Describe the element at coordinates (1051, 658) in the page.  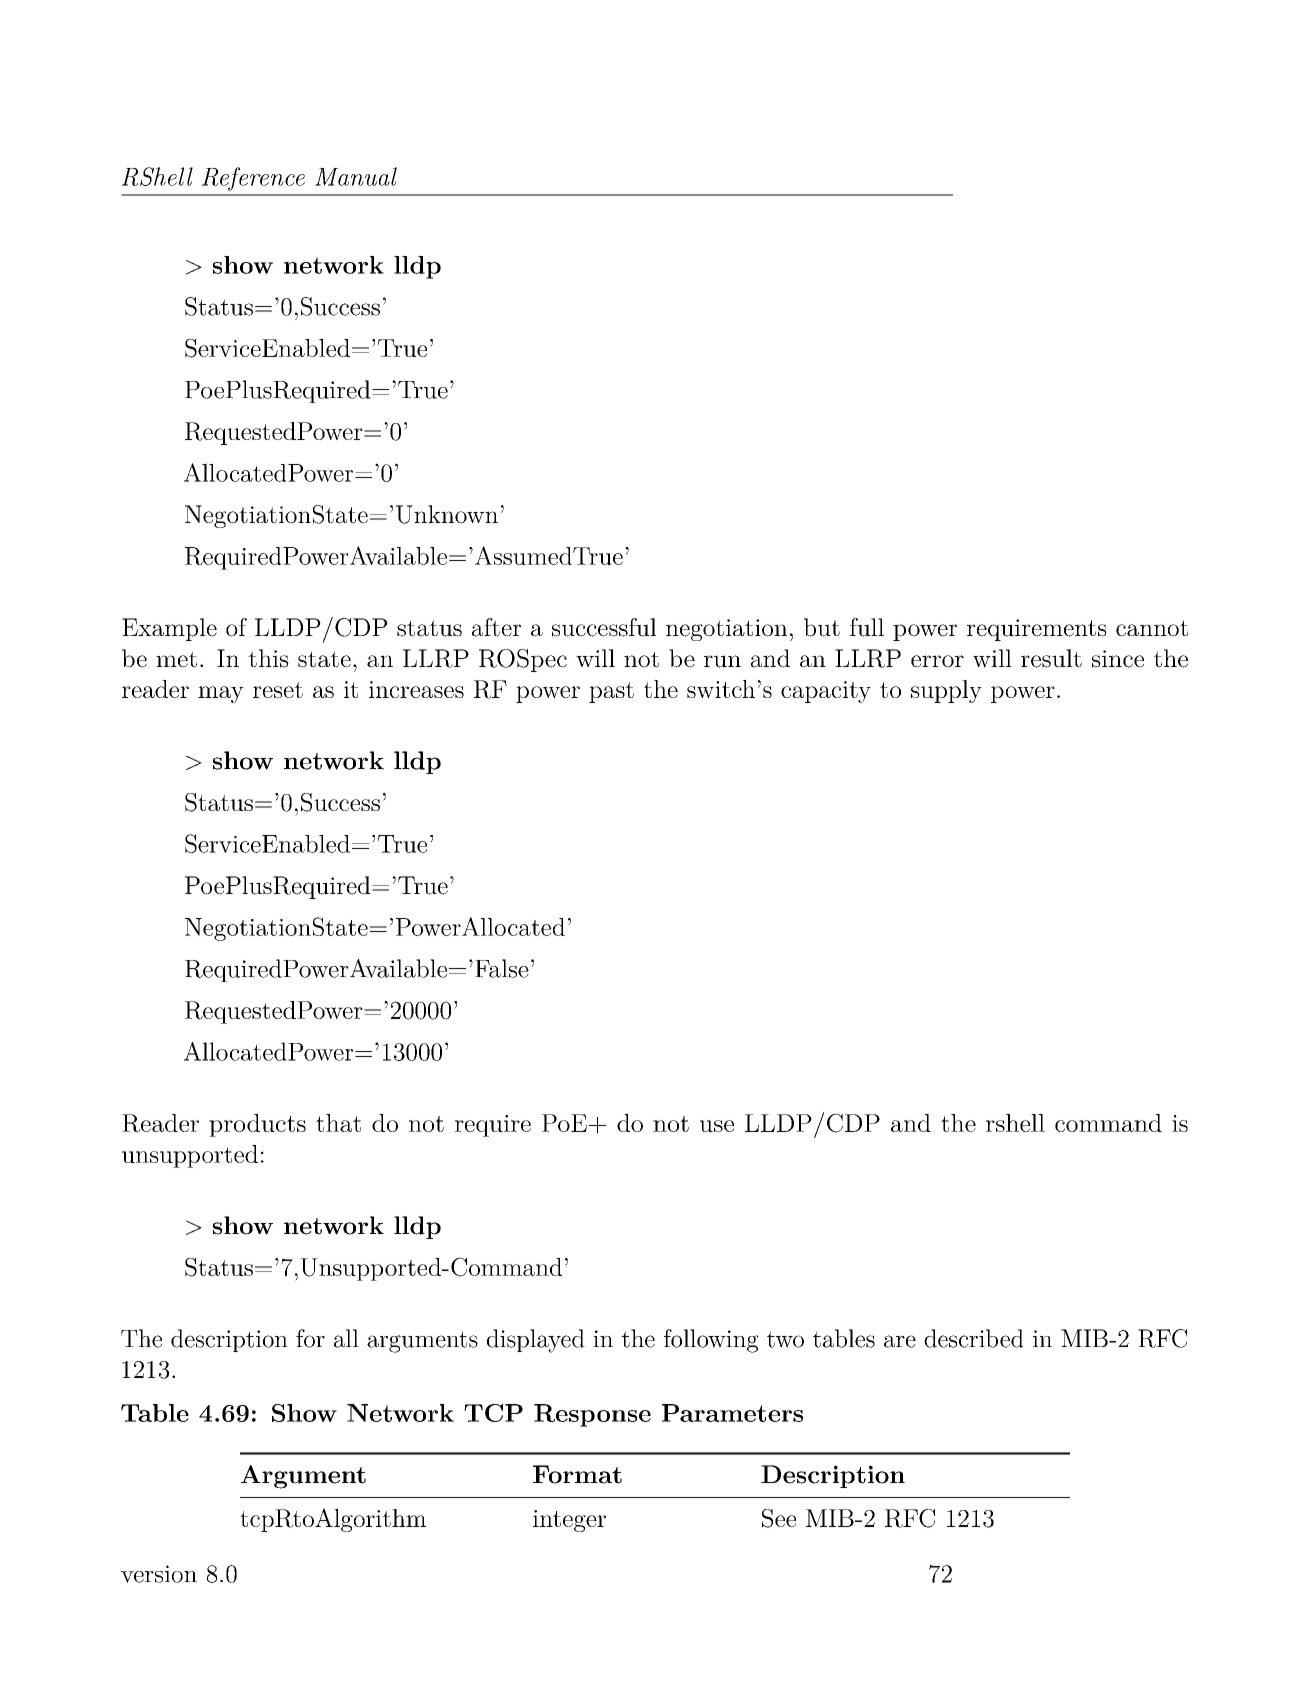
I see `result` at that location.
